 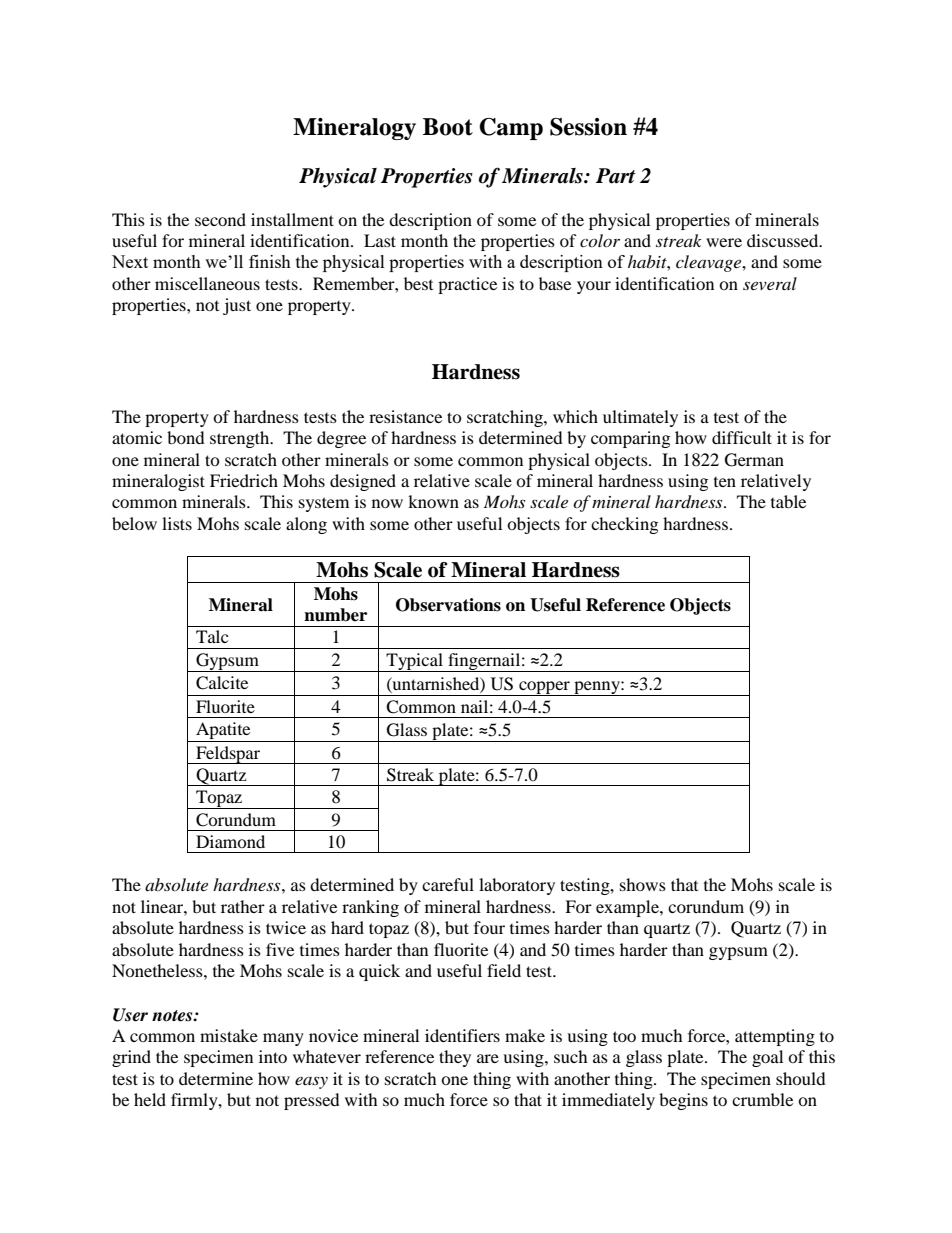 I want to click on shows, so click(x=643, y=884).
